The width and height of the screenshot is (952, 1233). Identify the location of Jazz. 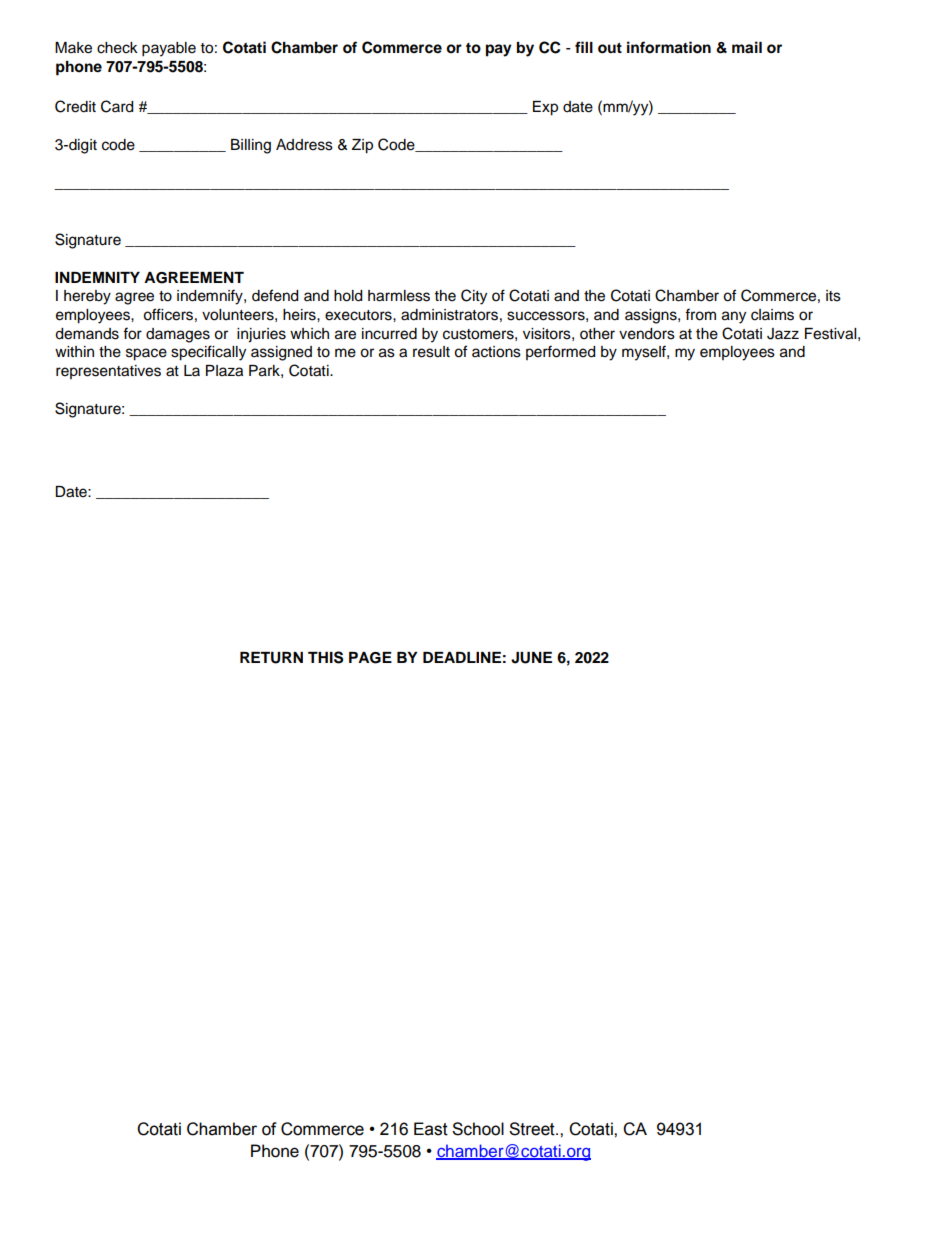
(783, 334).
